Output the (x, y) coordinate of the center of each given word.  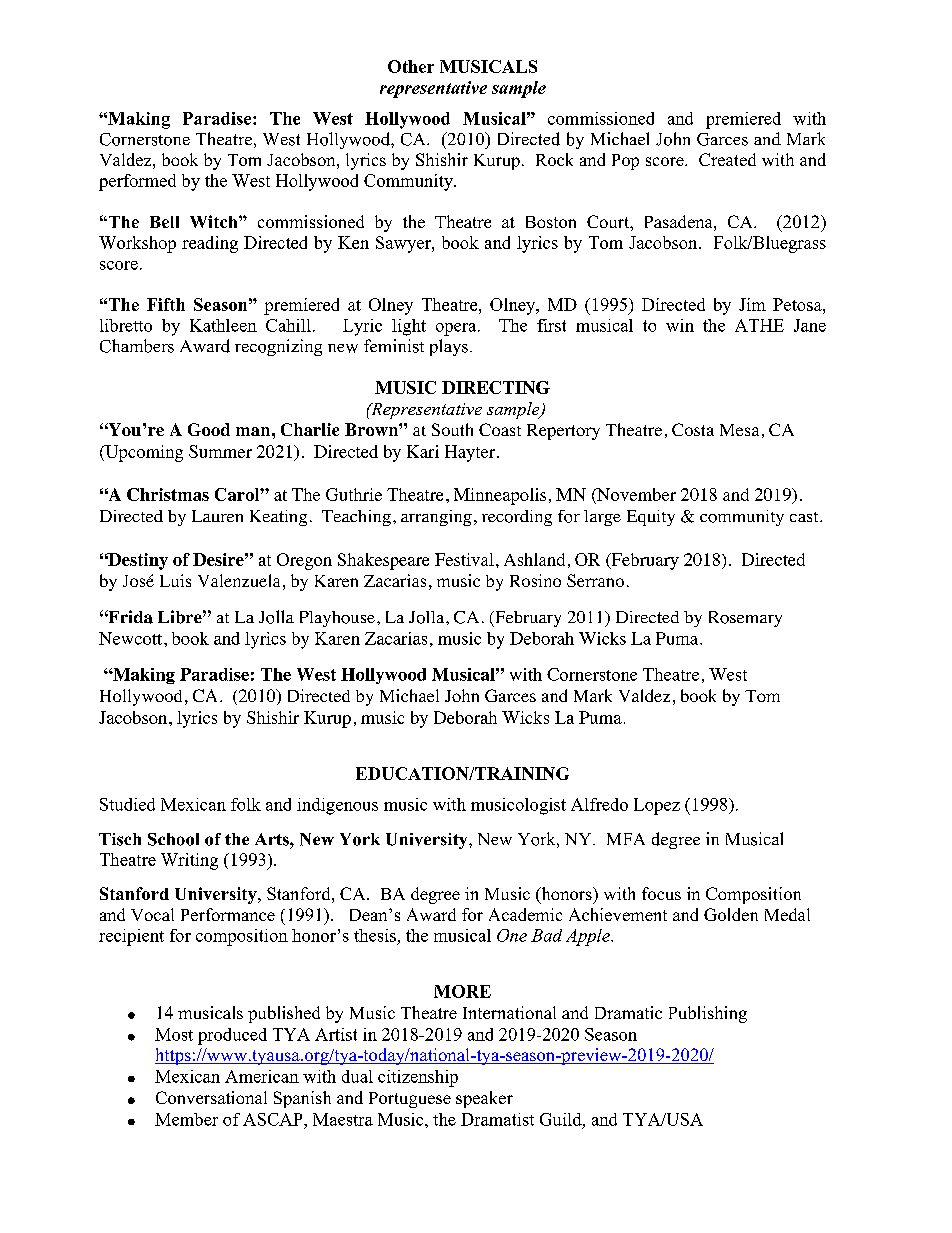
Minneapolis (500, 496)
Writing (189, 861)
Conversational (211, 1097)
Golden (731, 914)
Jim (752, 304)
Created (727, 159)
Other (411, 66)
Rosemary (745, 619)
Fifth (166, 304)
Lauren (217, 516)
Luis (175, 580)
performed (137, 182)
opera (457, 329)
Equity (651, 518)
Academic (525, 914)
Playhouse (337, 619)
